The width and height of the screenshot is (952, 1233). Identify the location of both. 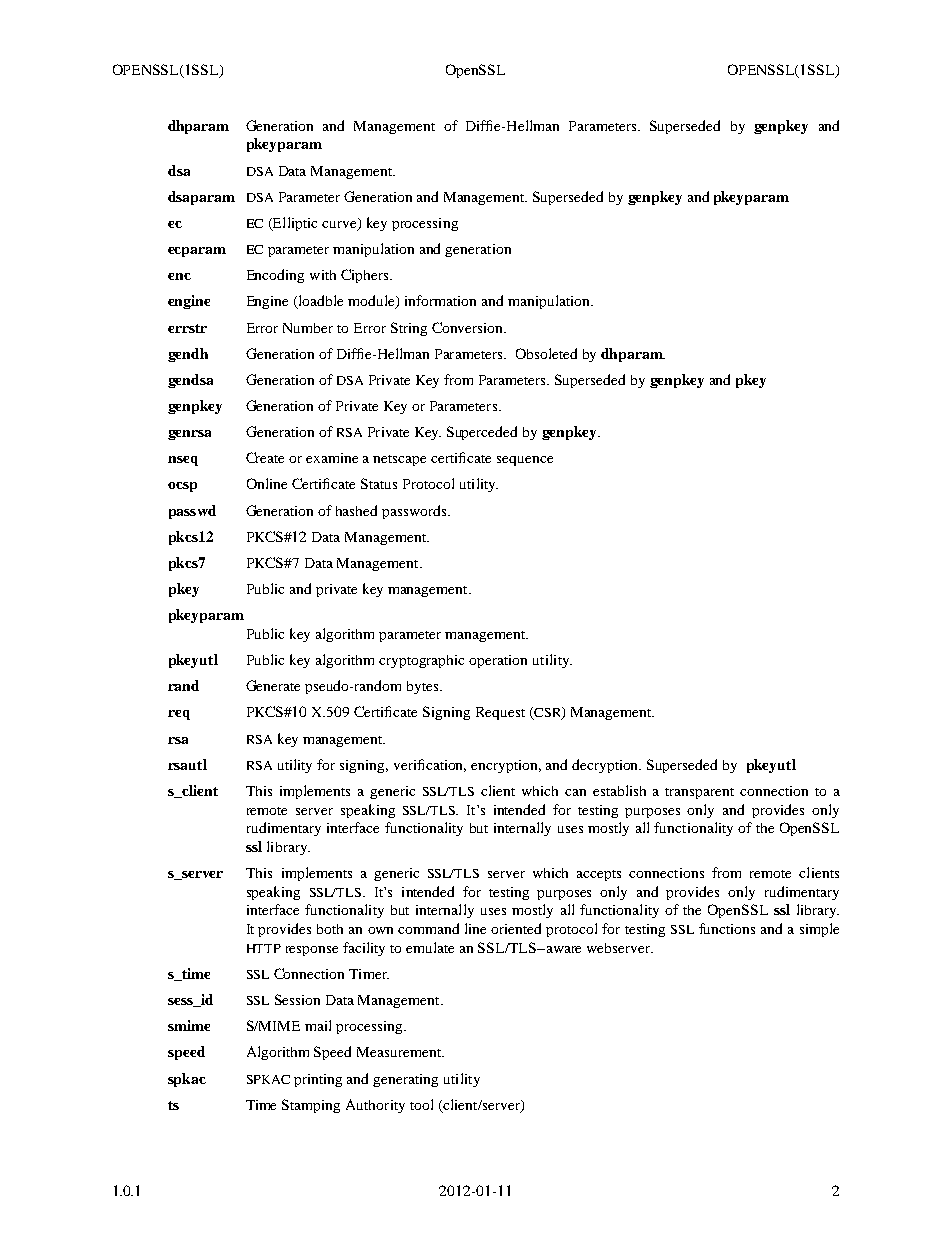
(330, 929).
